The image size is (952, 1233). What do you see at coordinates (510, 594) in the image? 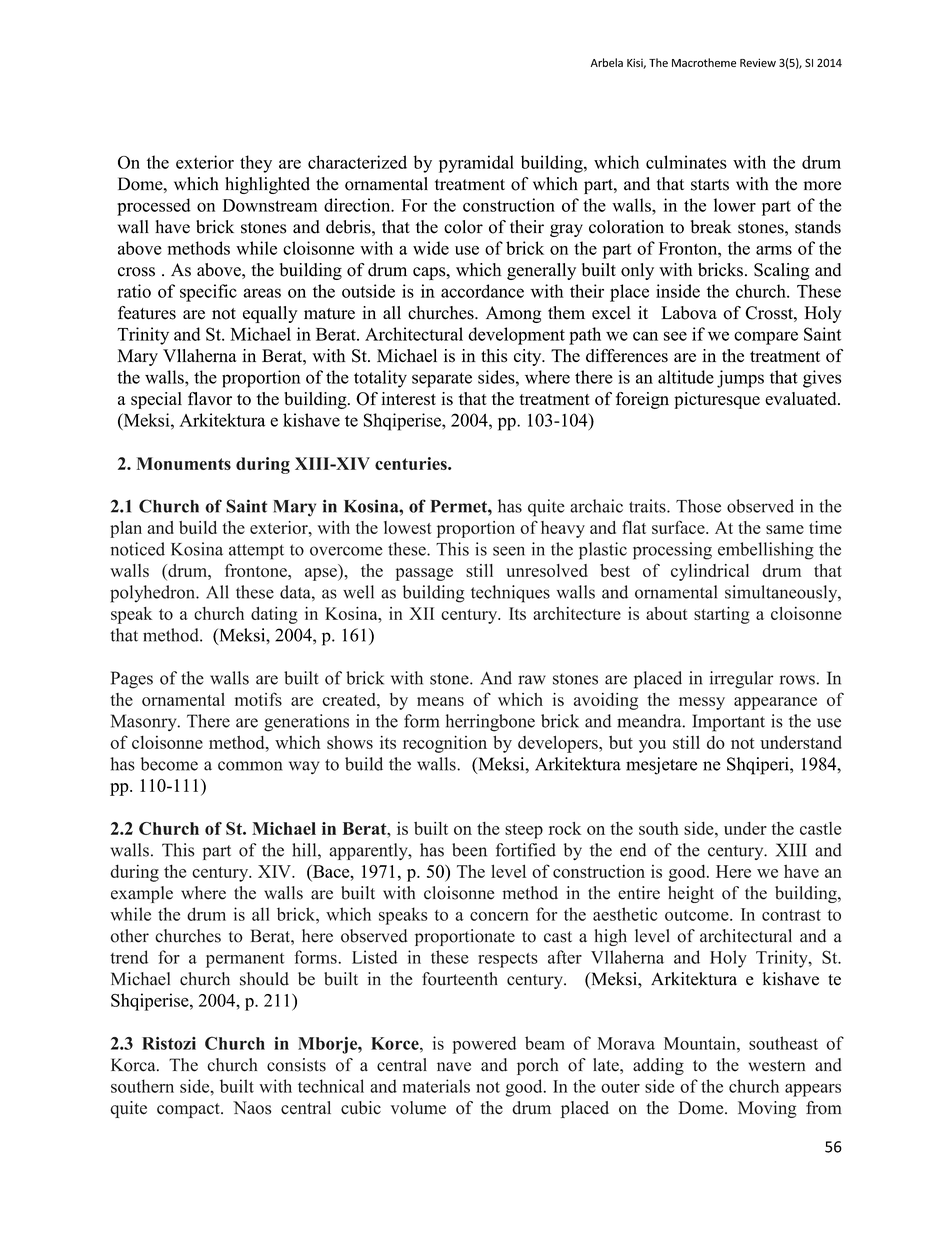
I see `techniques` at bounding box center [510, 594].
